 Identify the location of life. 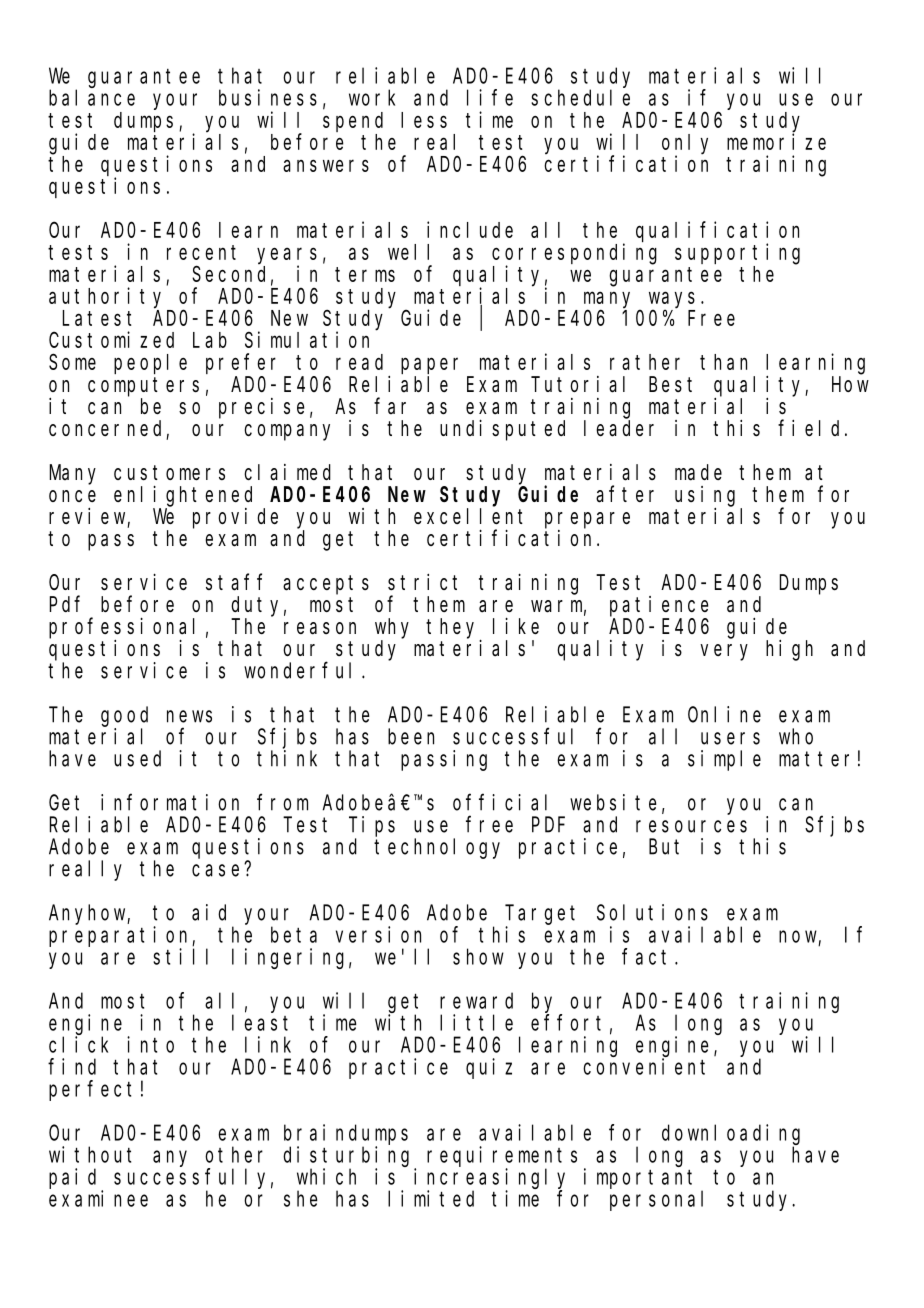
(490, 97).
